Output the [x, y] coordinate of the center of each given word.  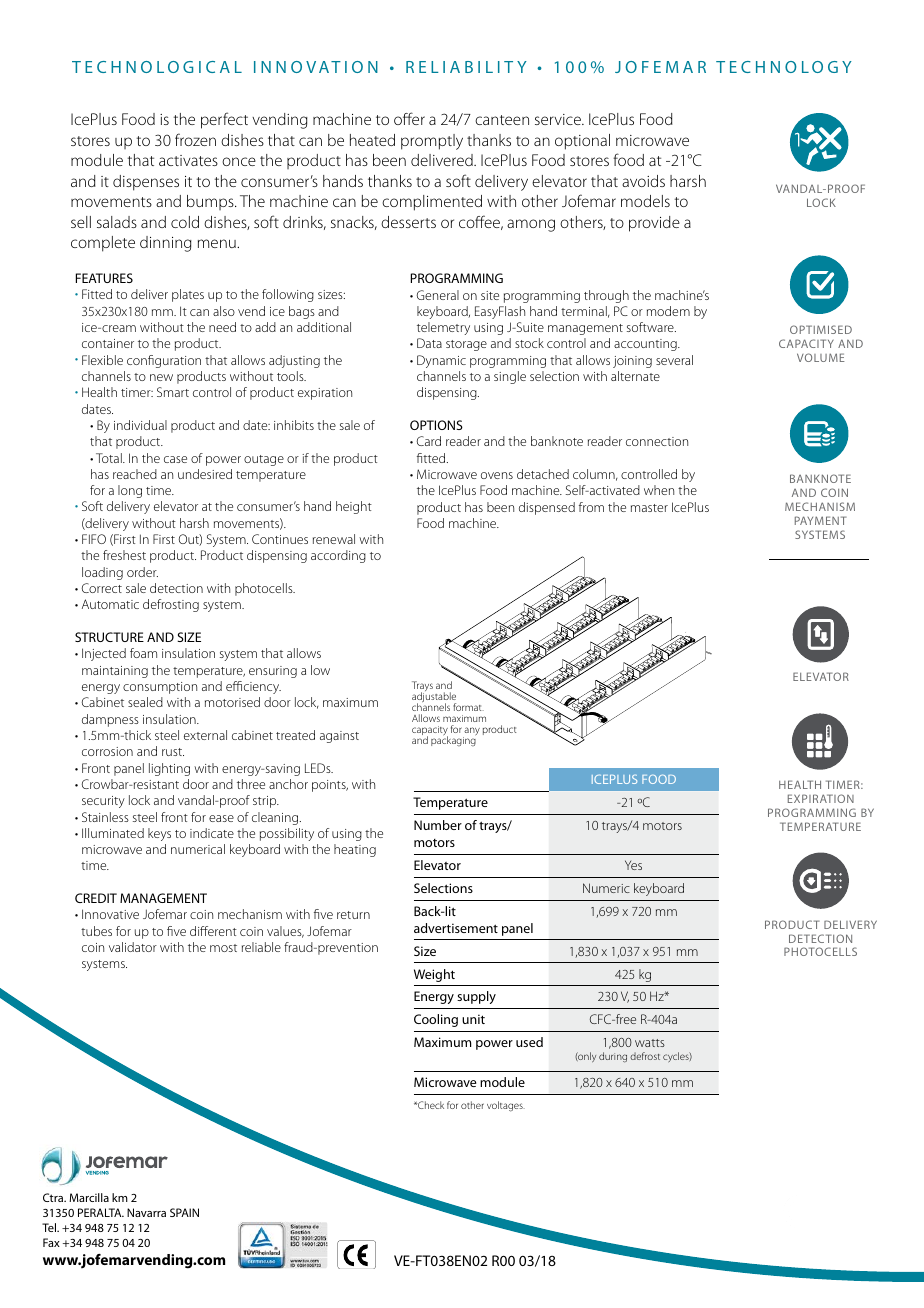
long [130, 491]
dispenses [146, 183]
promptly [432, 142]
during [613, 1057]
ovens [497, 475]
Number [438, 825]
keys [159, 834]
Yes [633, 865]
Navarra [146, 1212]
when [659, 490]
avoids [643, 181]
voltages [506, 1106]
